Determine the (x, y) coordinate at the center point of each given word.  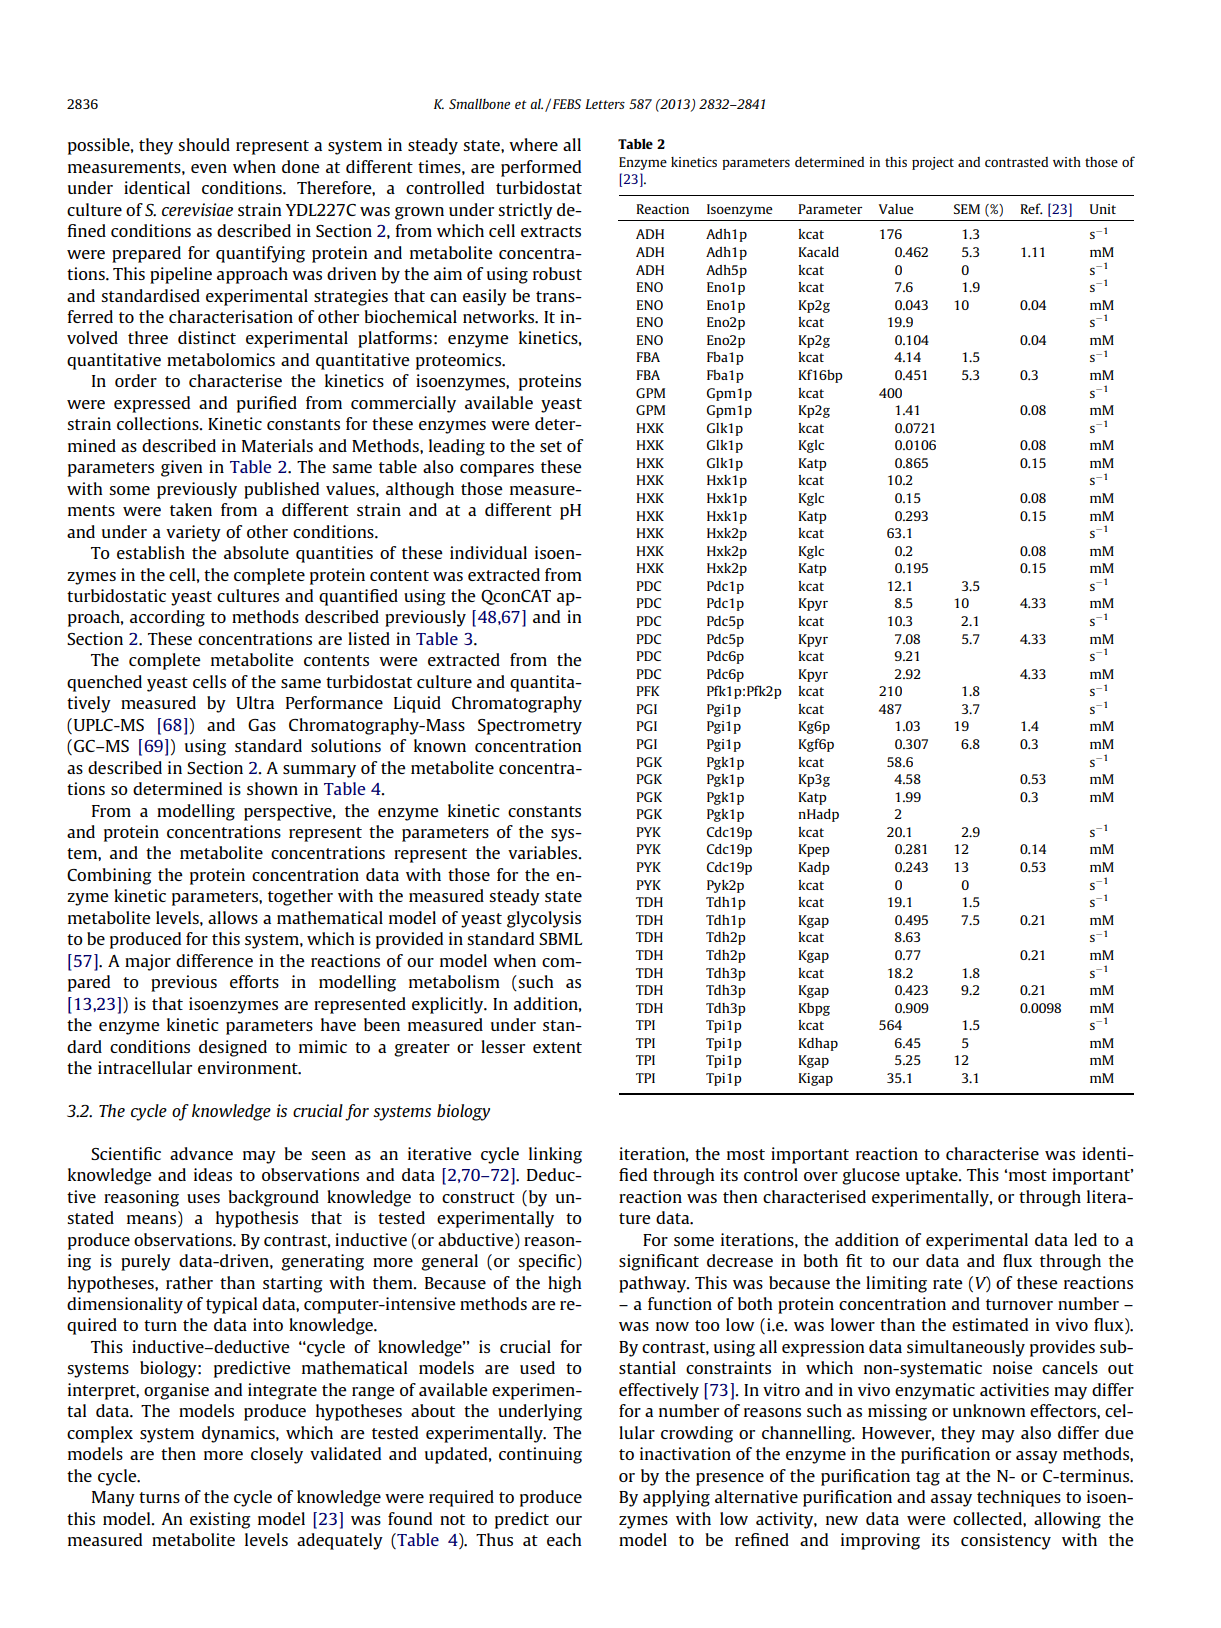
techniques (1019, 1498)
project (933, 163)
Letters (605, 104)
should (204, 144)
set (551, 446)
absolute (256, 552)
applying (676, 1498)
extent (557, 1047)
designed (233, 1048)
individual (488, 552)
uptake (933, 1176)
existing (220, 1520)
